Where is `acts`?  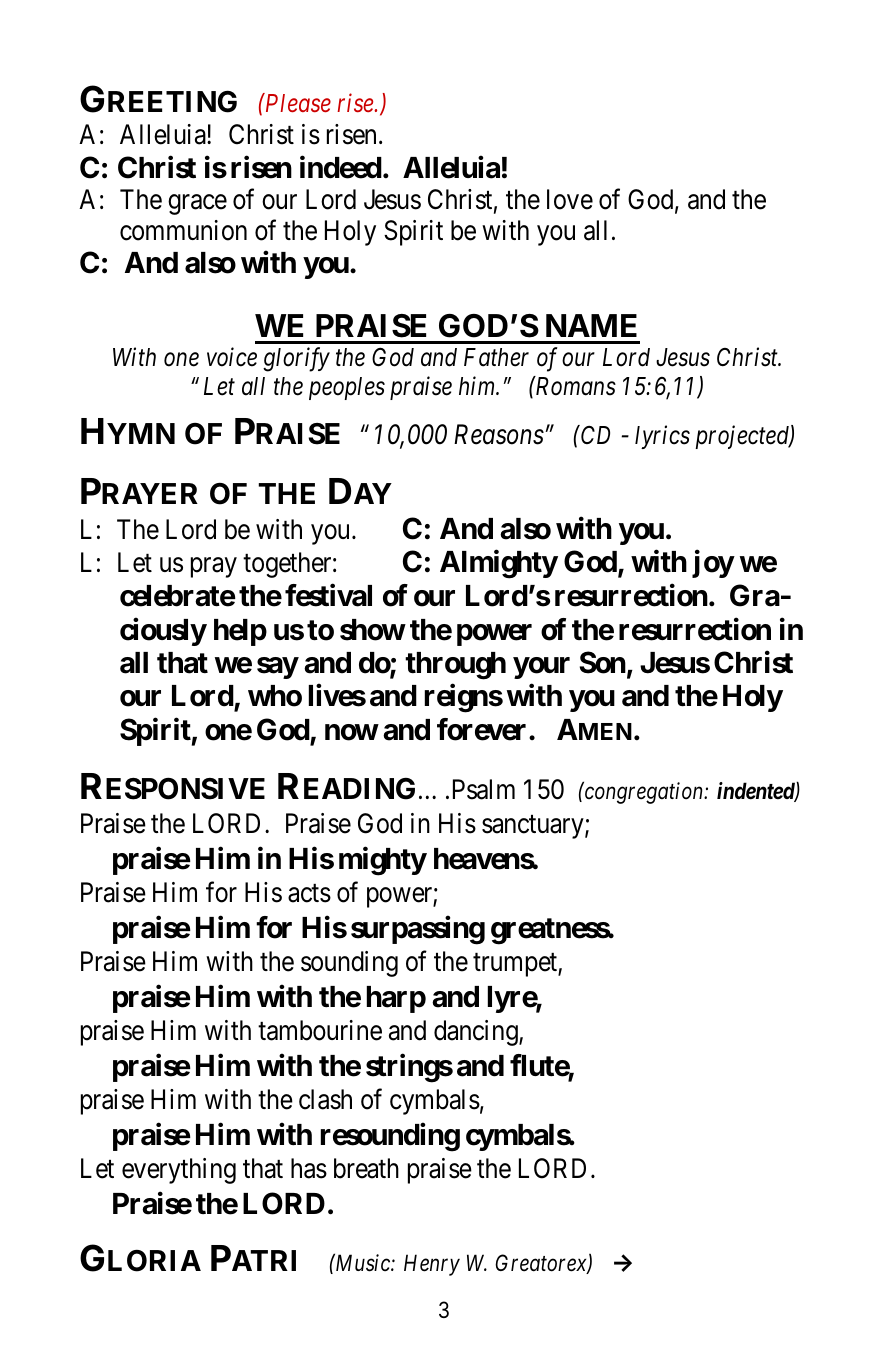
acts is located at coordinates (309, 894).
